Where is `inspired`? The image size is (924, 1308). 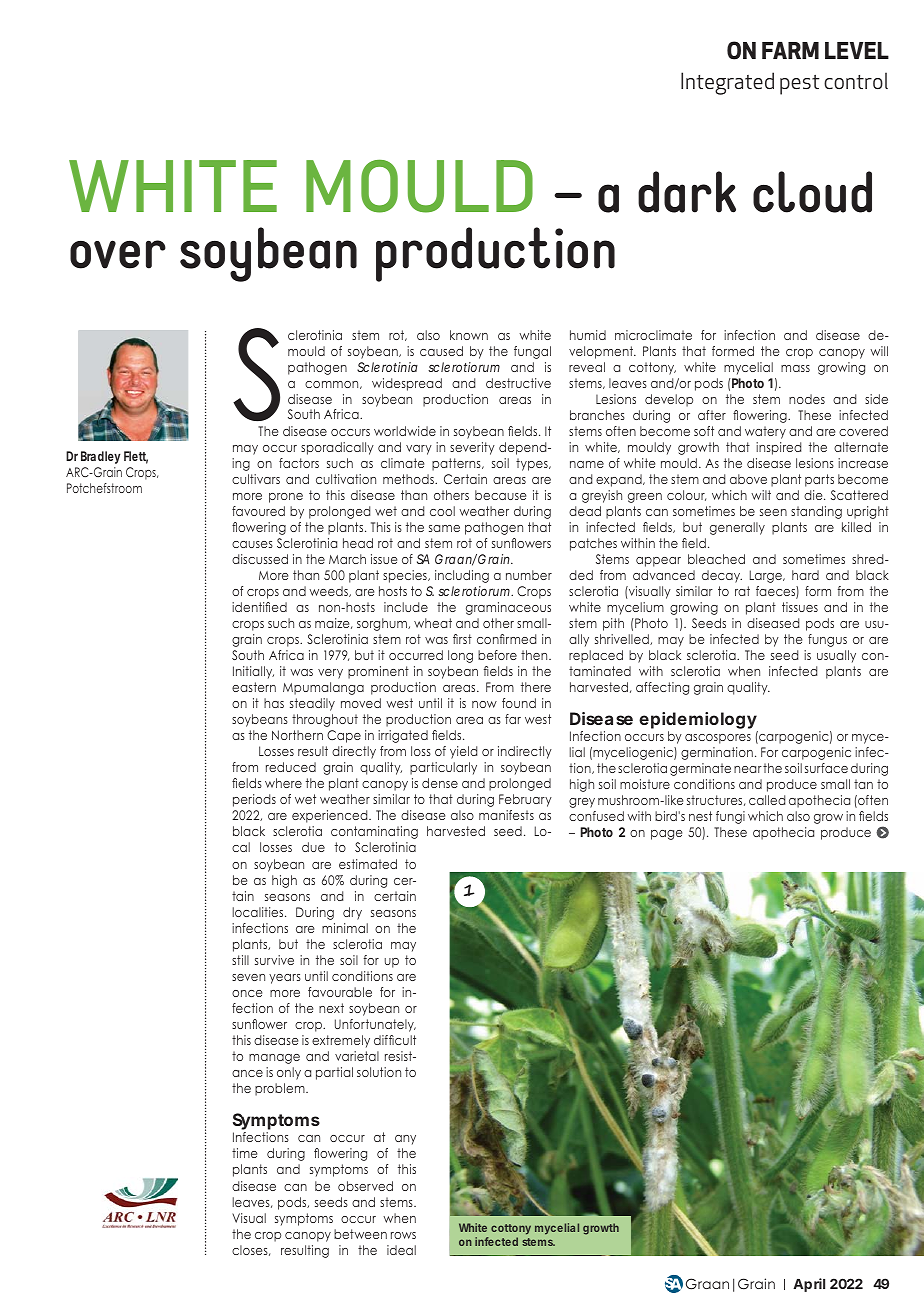 inspired is located at coordinates (778, 448).
